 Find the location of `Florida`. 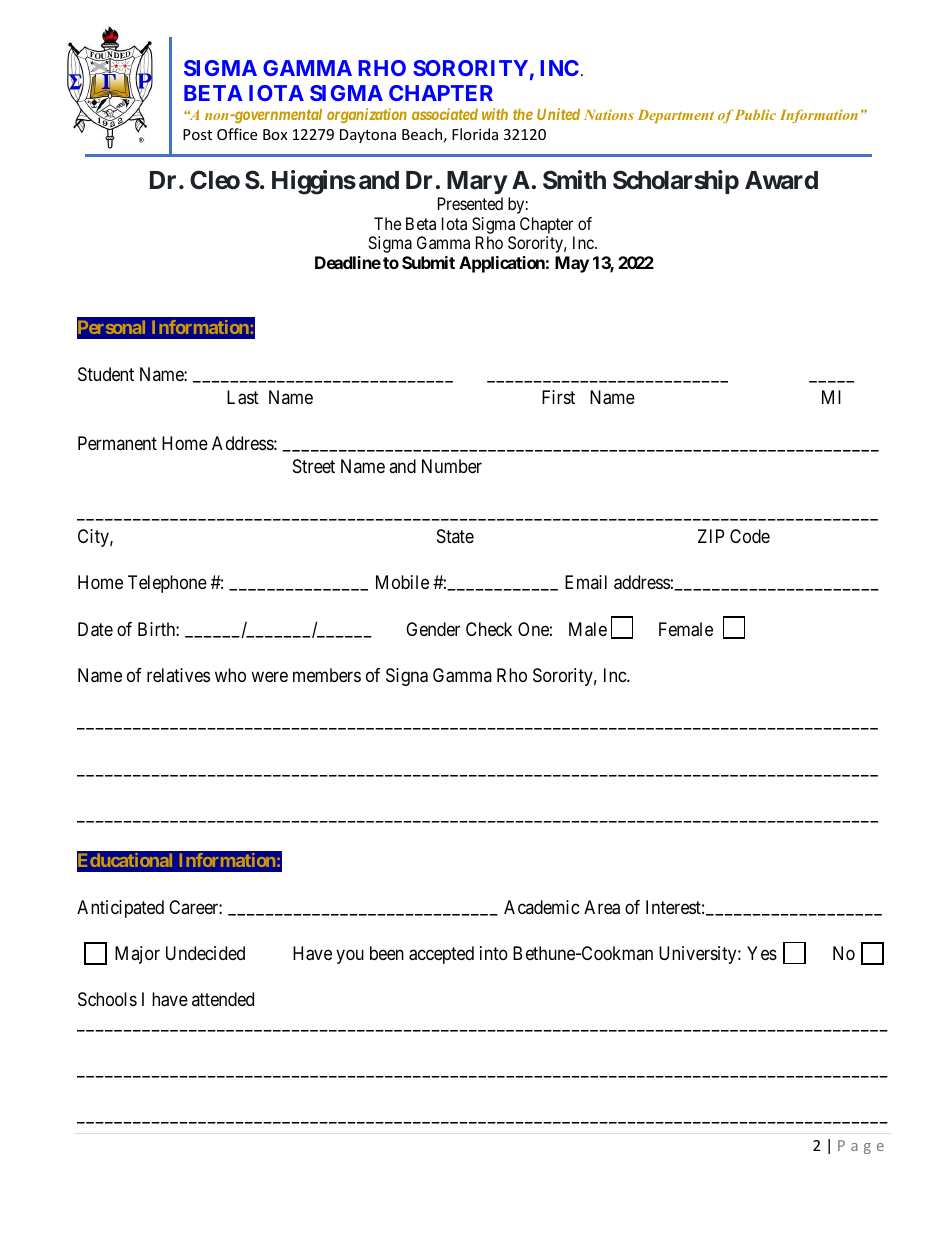

Florida is located at coordinates (475, 134).
